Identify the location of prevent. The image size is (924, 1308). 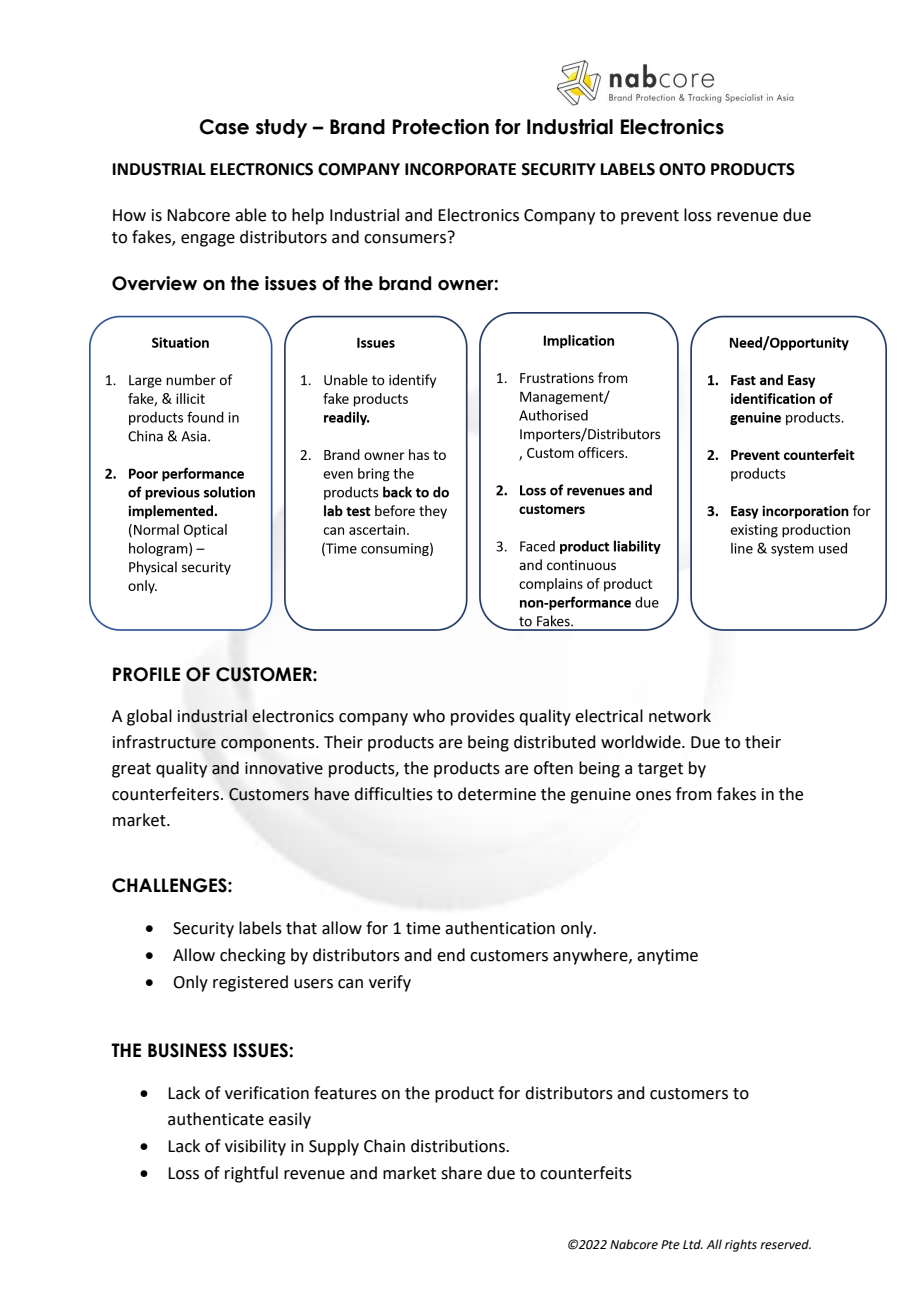
(650, 217).
